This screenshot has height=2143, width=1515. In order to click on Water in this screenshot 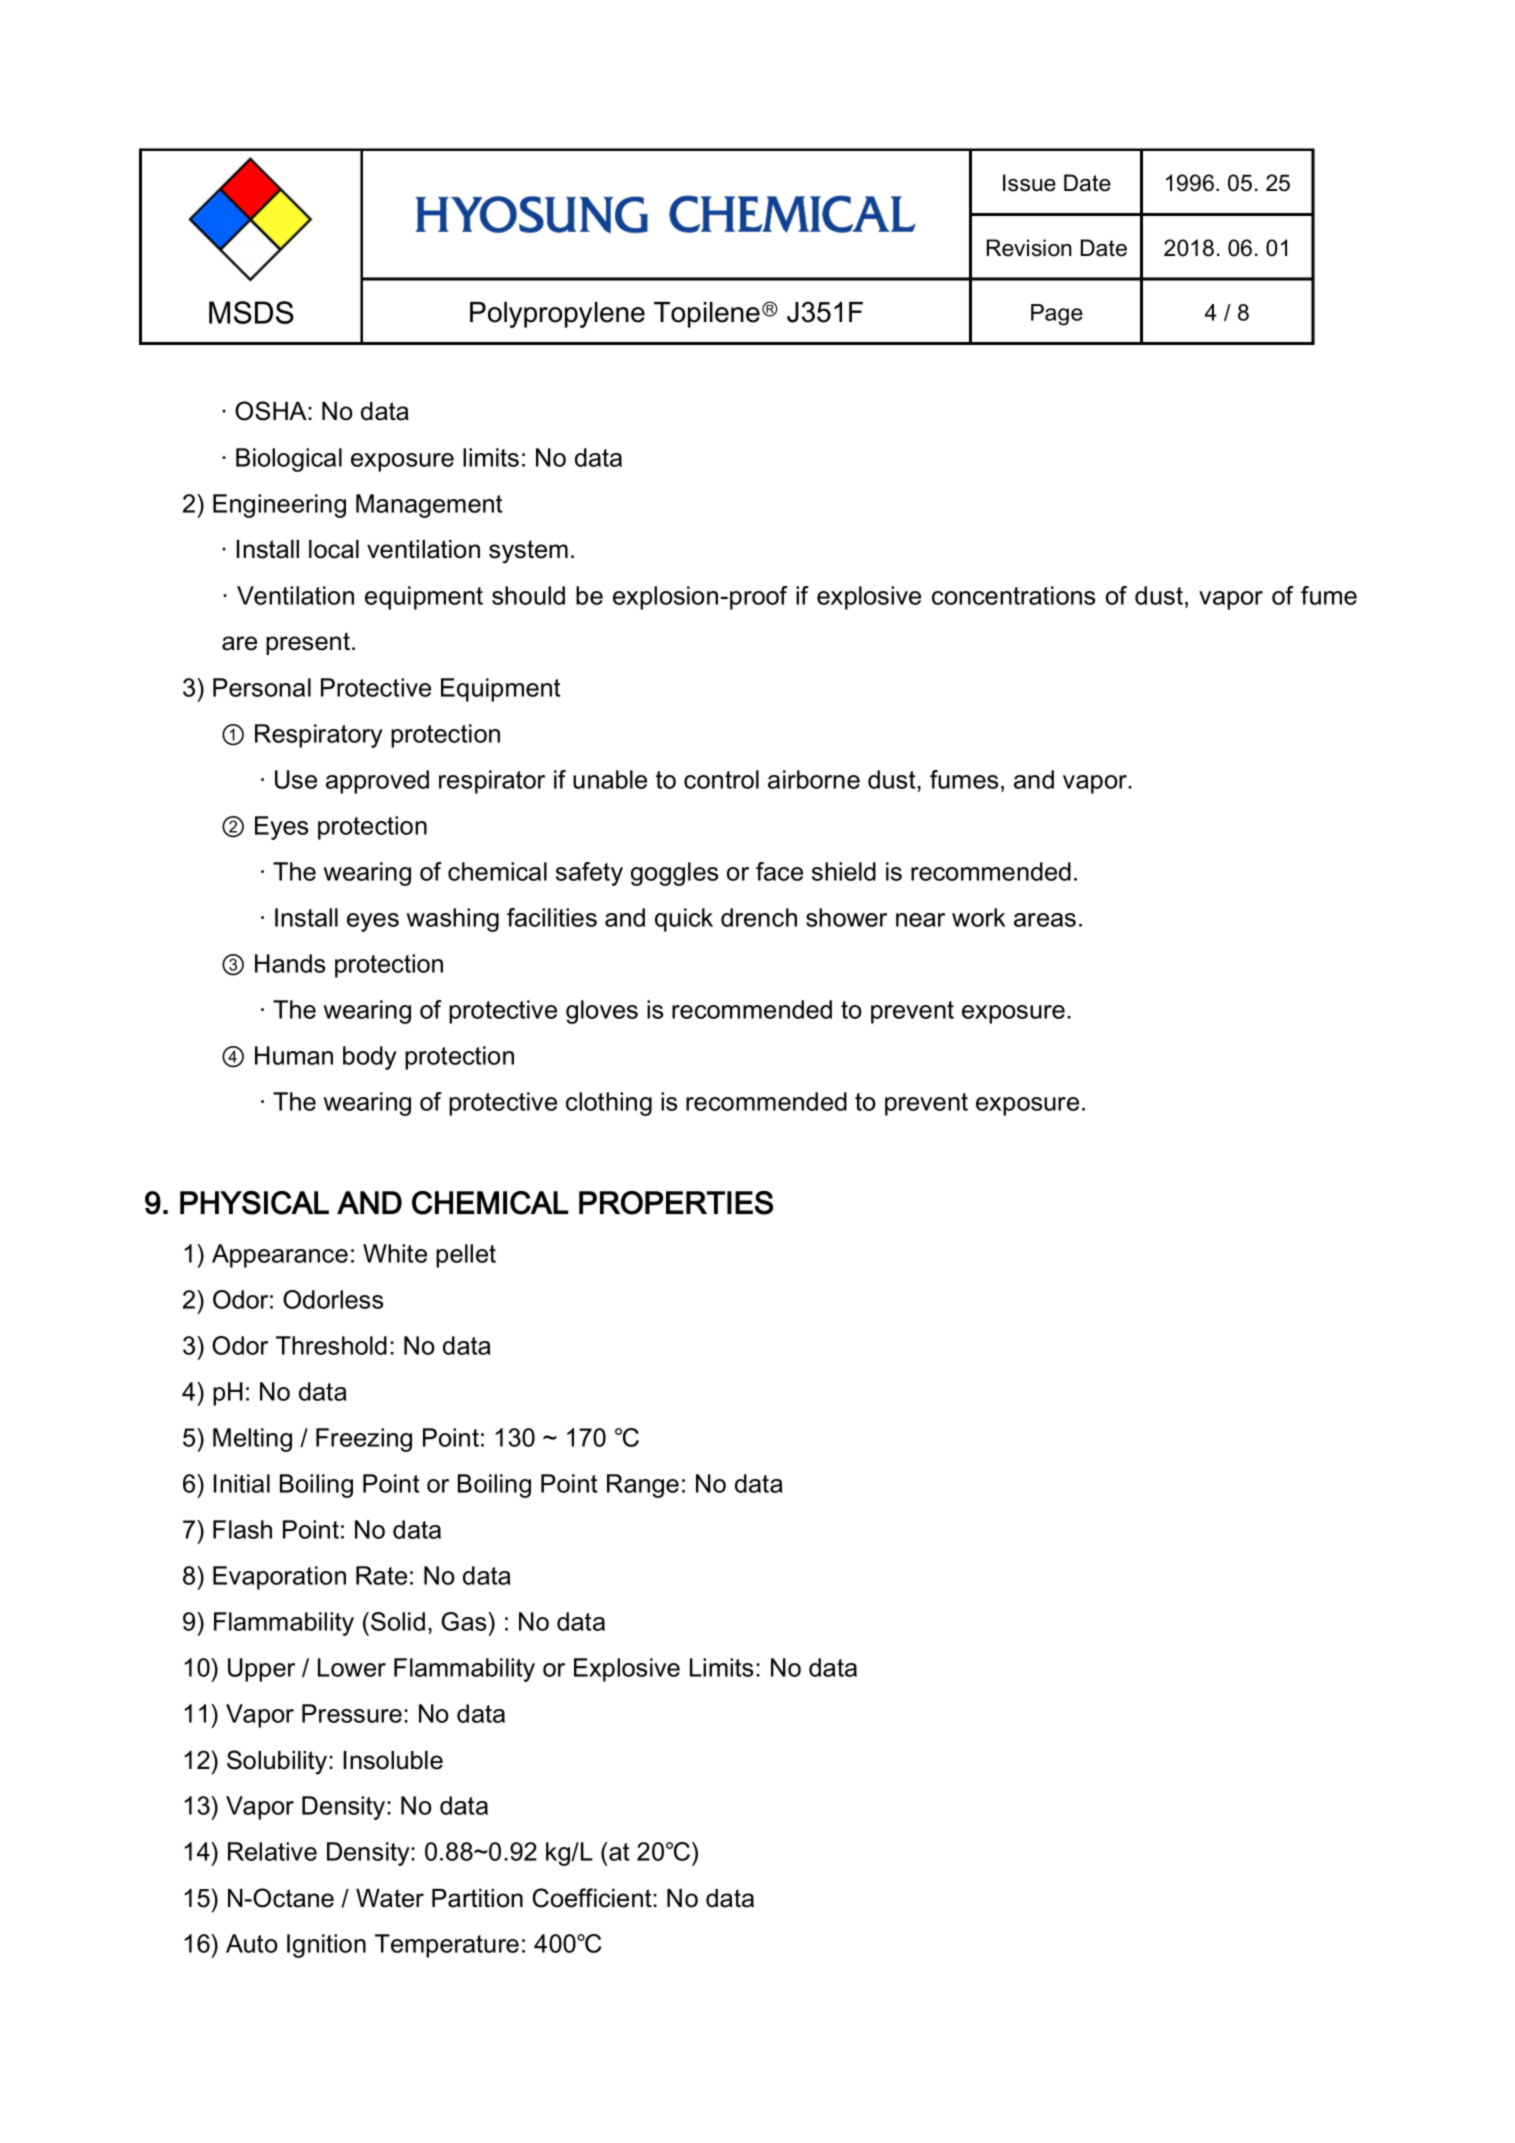, I will do `click(390, 1898)`.
